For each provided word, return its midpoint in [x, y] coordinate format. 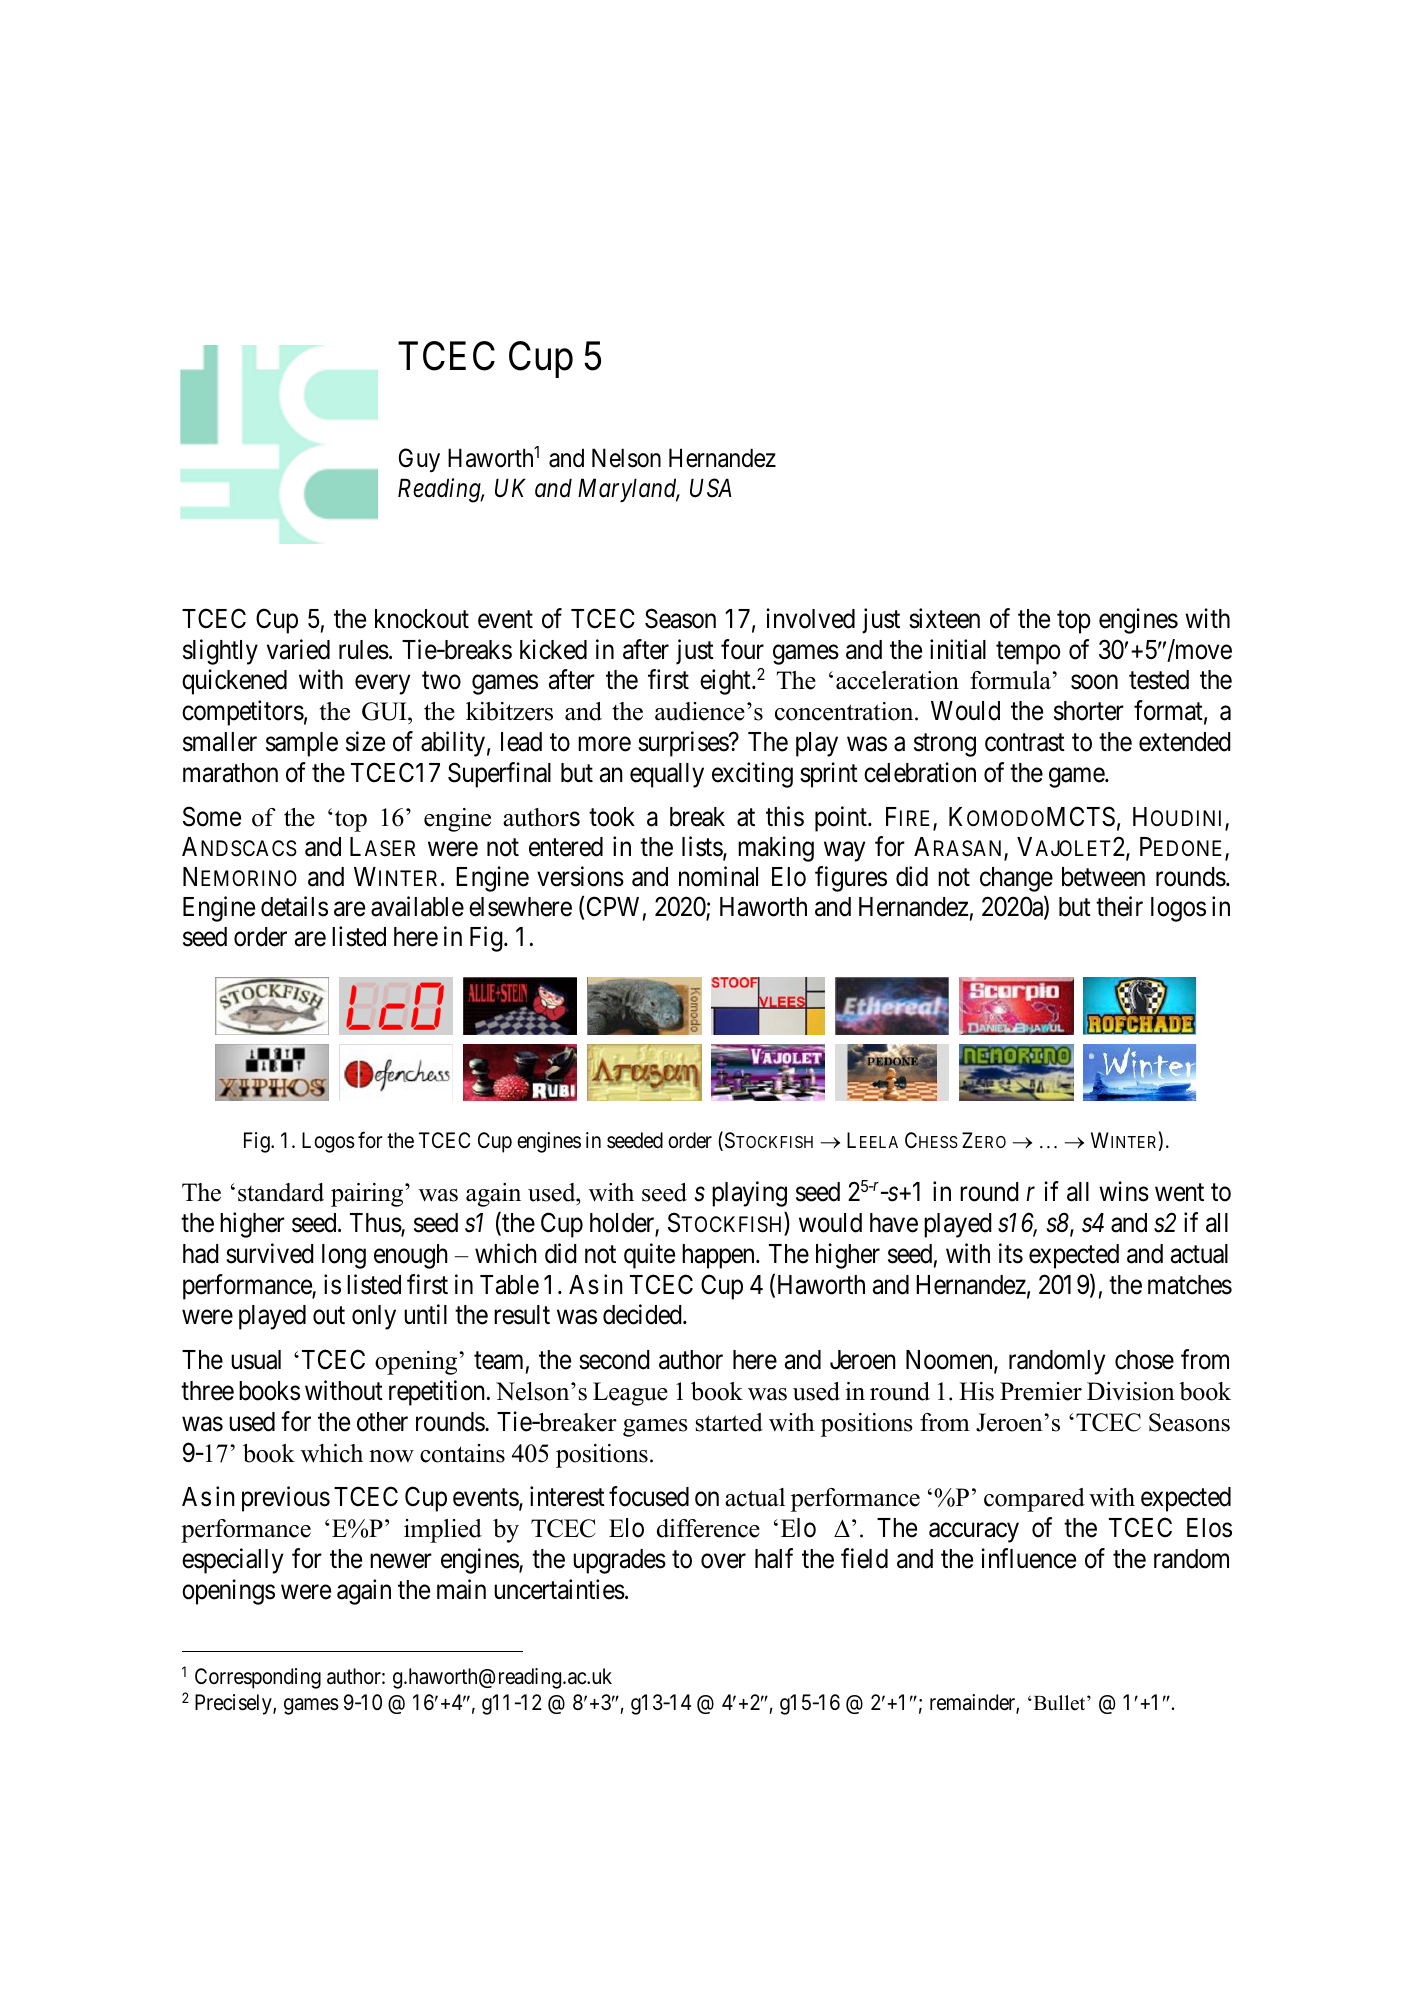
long [344, 1256]
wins [1124, 1192]
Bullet [1059, 1703]
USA [711, 488]
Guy [419, 460]
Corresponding [258, 1678]
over [723, 1561]
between [1103, 877]
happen [719, 1256]
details [294, 906]
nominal [718, 876]
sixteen [944, 618]
